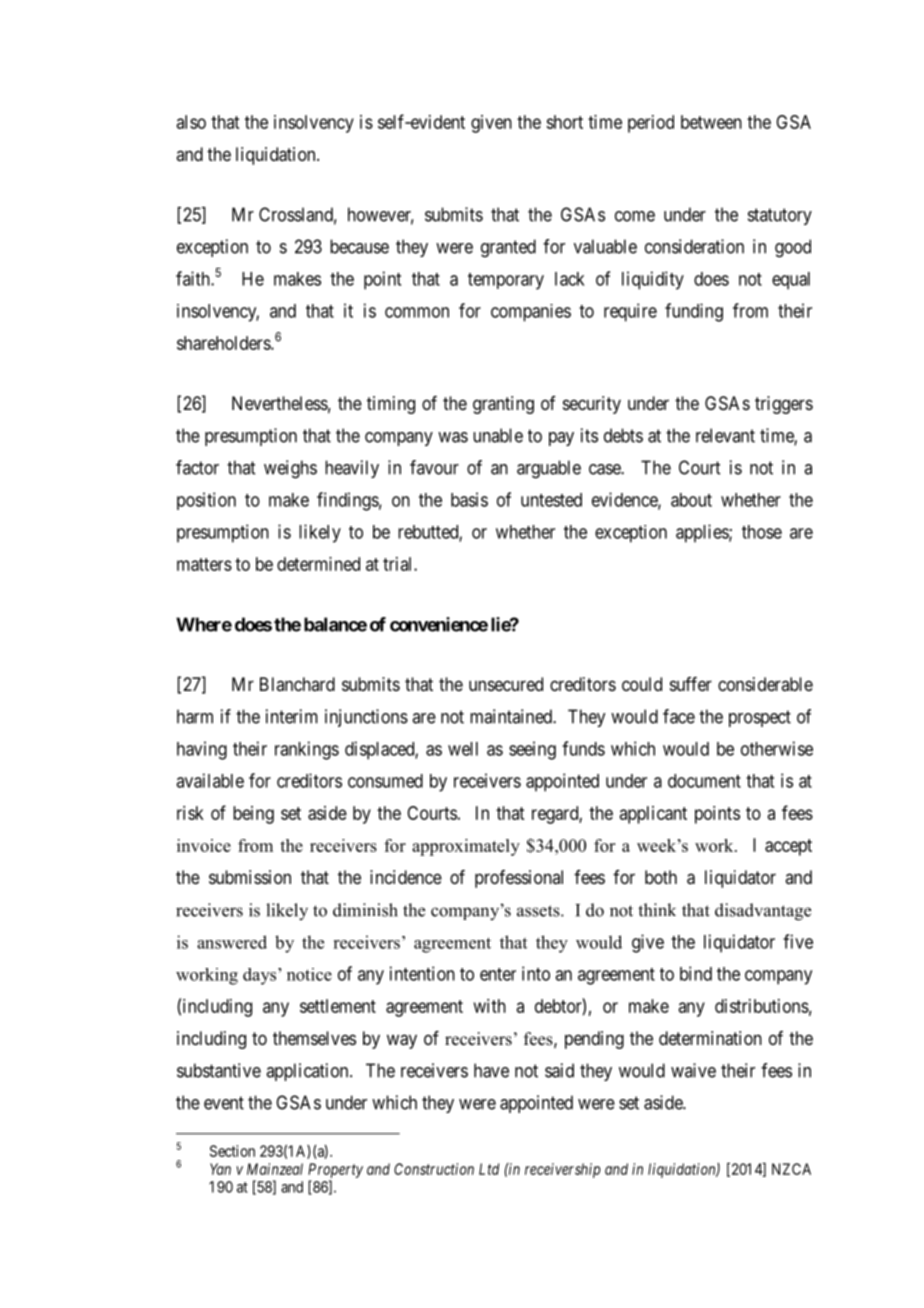 The image size is (924, 1308). I want to click on suffer, so click(691, 684).
